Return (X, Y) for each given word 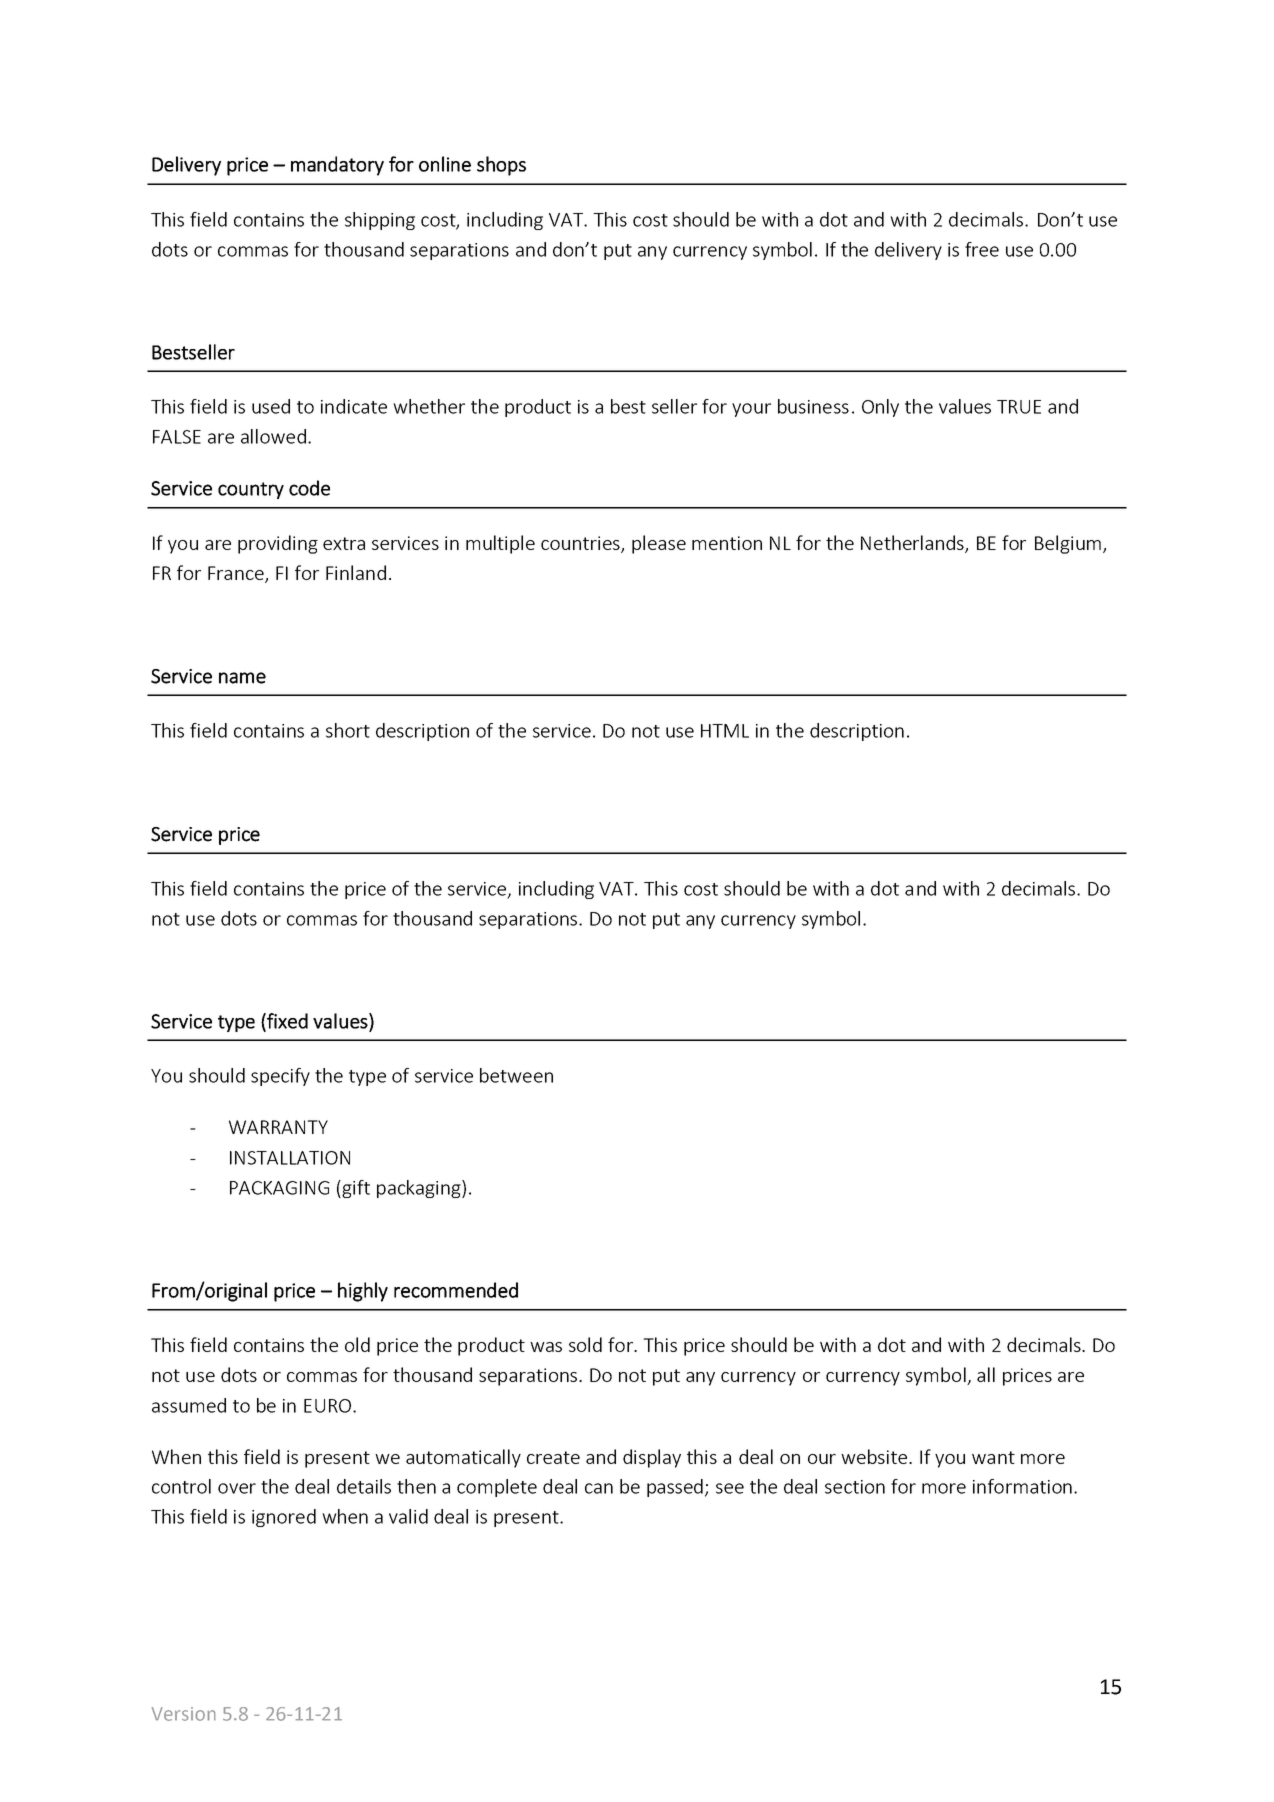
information (1022, 1486)
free (982, 249)
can (599, 1488)
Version (184, 1714)
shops (501, 166)
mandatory (337, 166)
